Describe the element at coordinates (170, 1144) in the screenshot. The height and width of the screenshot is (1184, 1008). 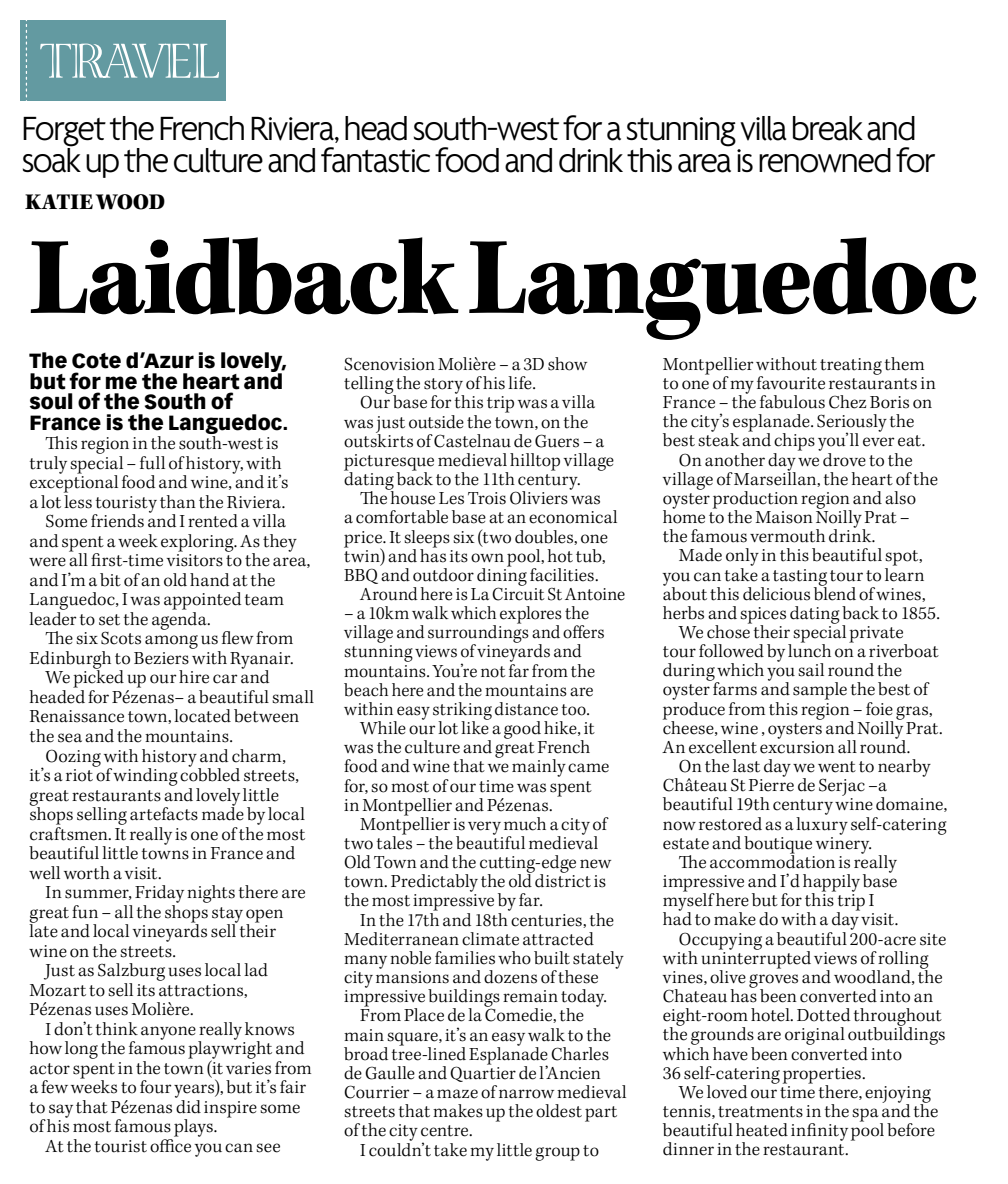
I see `office` at that location.
